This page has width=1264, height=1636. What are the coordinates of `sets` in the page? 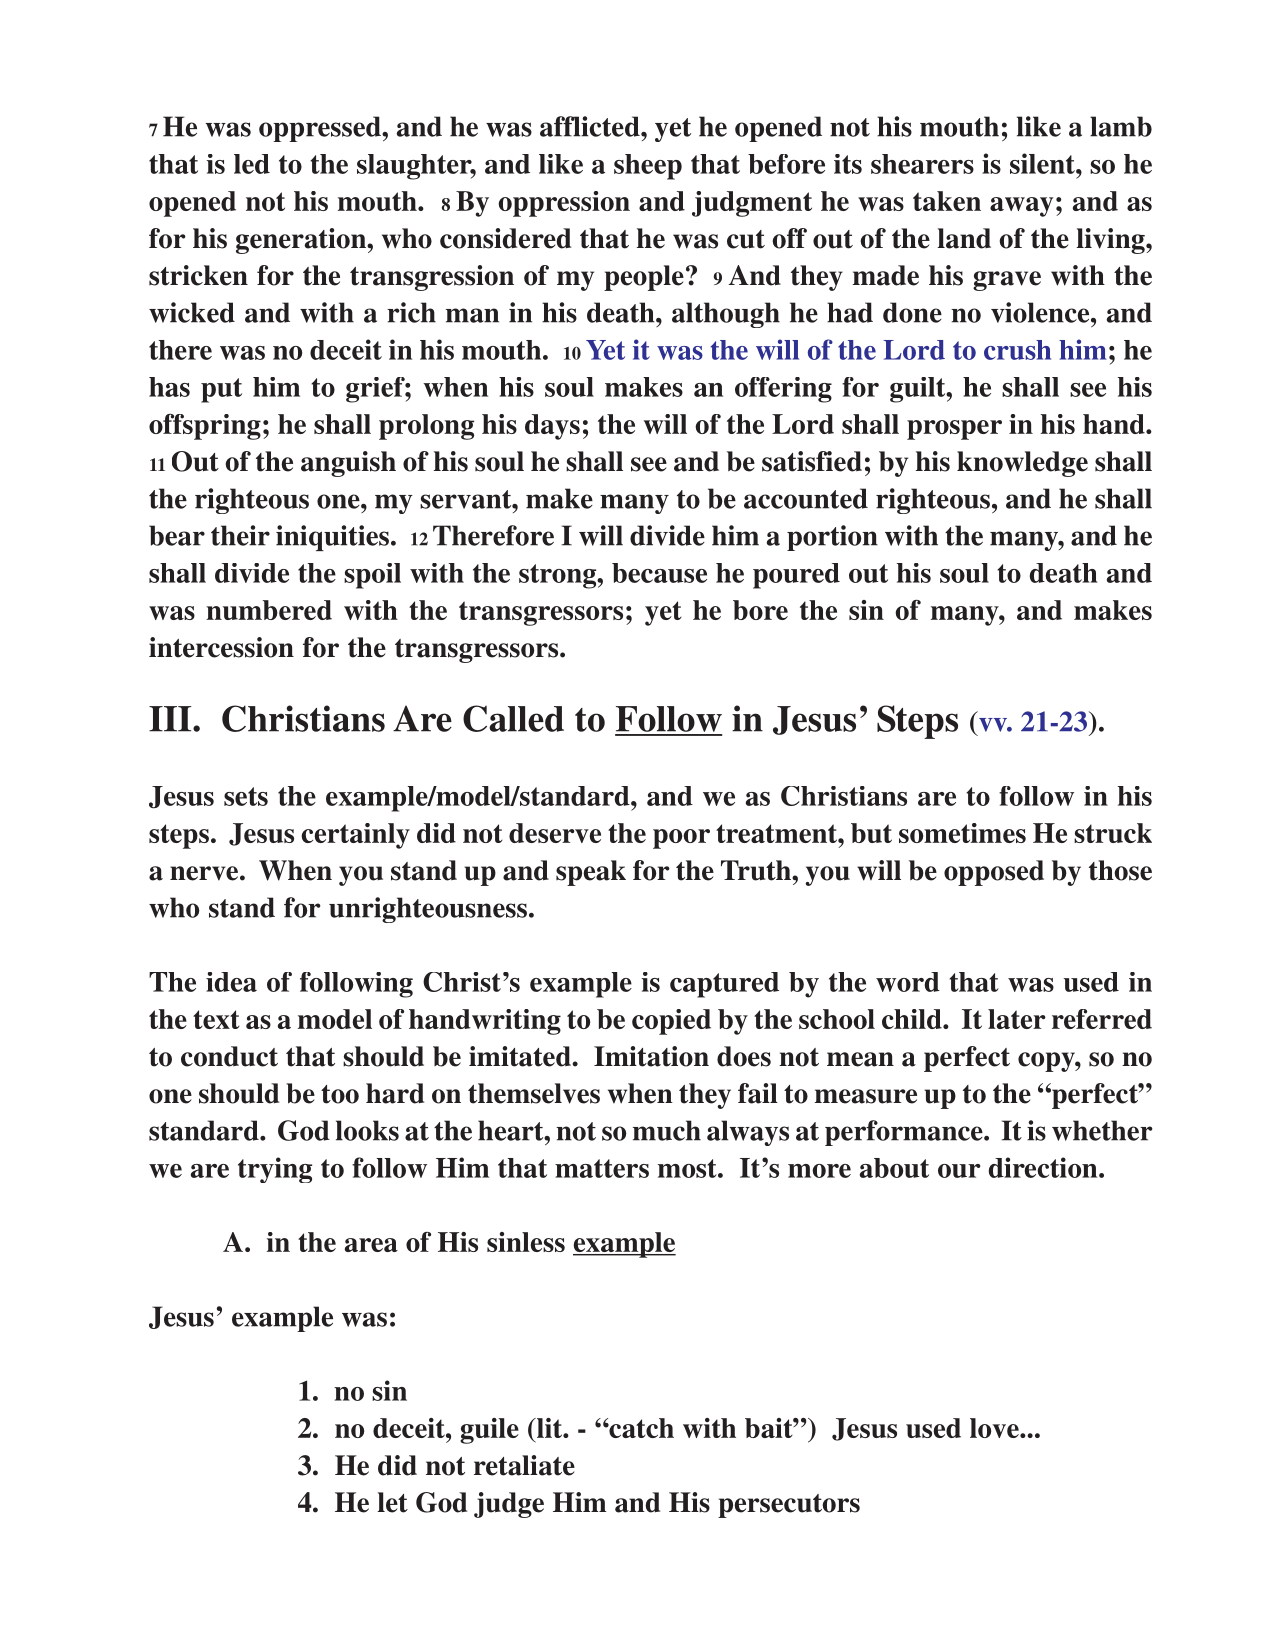 It's located at (246, 796).
